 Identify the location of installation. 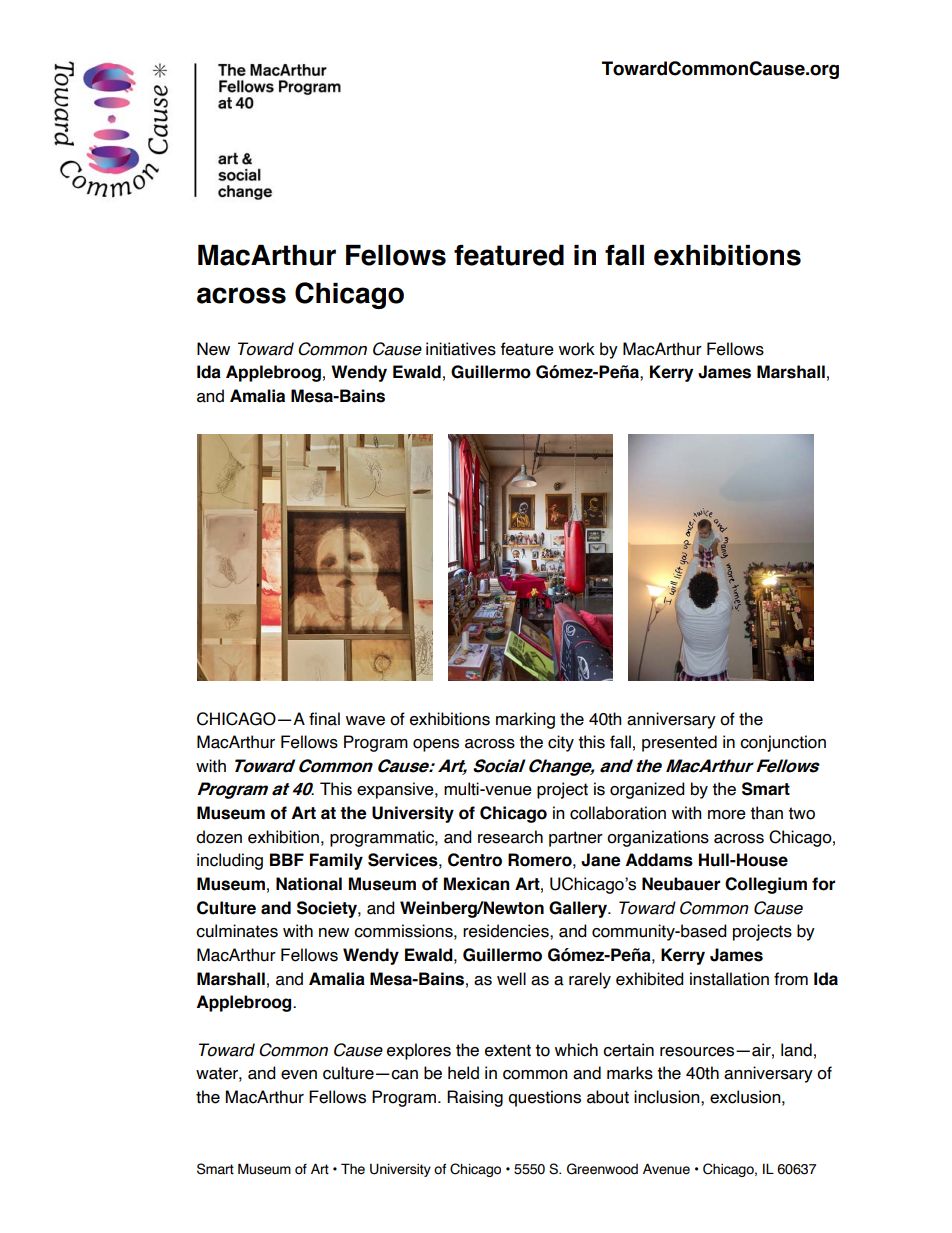
(729, 979).
